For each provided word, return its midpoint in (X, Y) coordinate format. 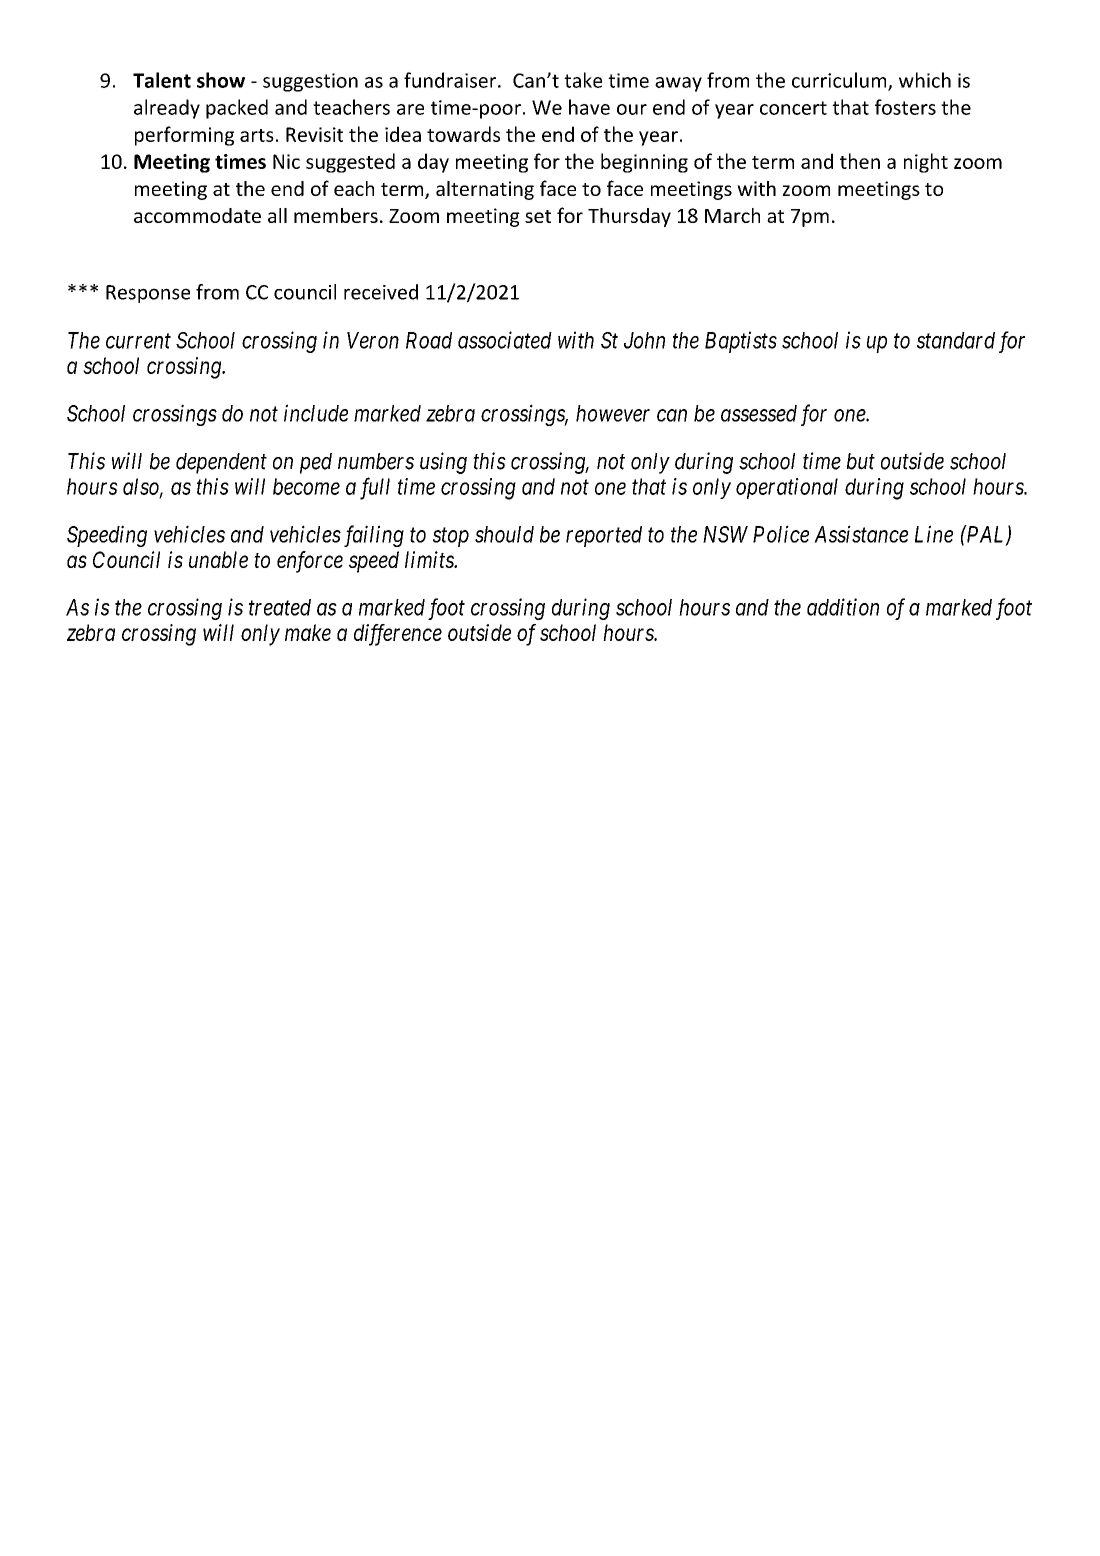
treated (280, 607)
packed (237, 109)
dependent (221, 463)
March (732, 215)
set (538, 216)
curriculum (840, 81)
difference (398, 635)
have (589, 107)
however (613, 413)
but (861, 461)
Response (148, 294)
